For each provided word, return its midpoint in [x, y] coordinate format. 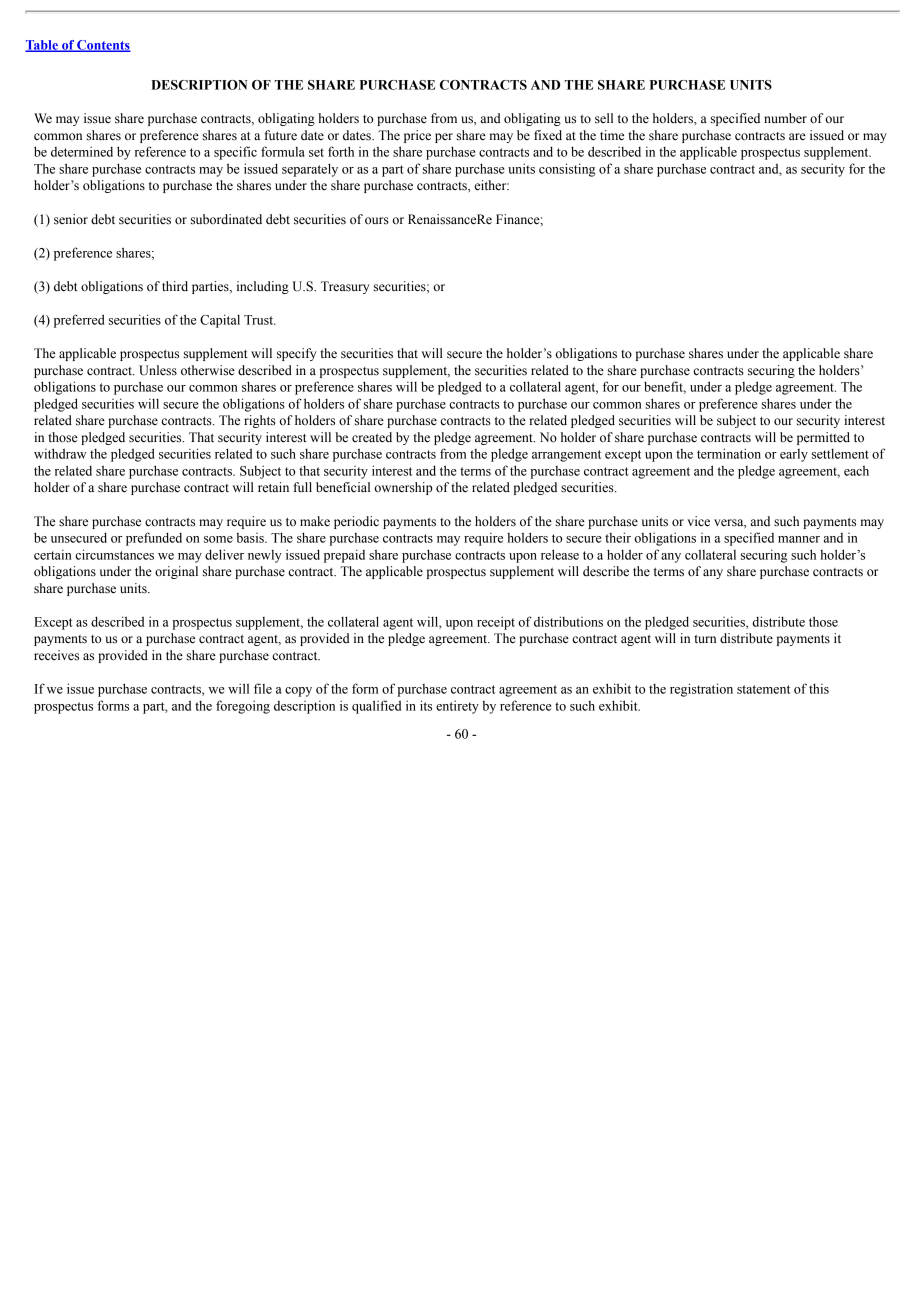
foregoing [243, 707]
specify [296, 354]
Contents [103, 46]
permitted [823, 438]
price [417, 136]
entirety [457, 707]
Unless [158, 370]
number [785, 118]
